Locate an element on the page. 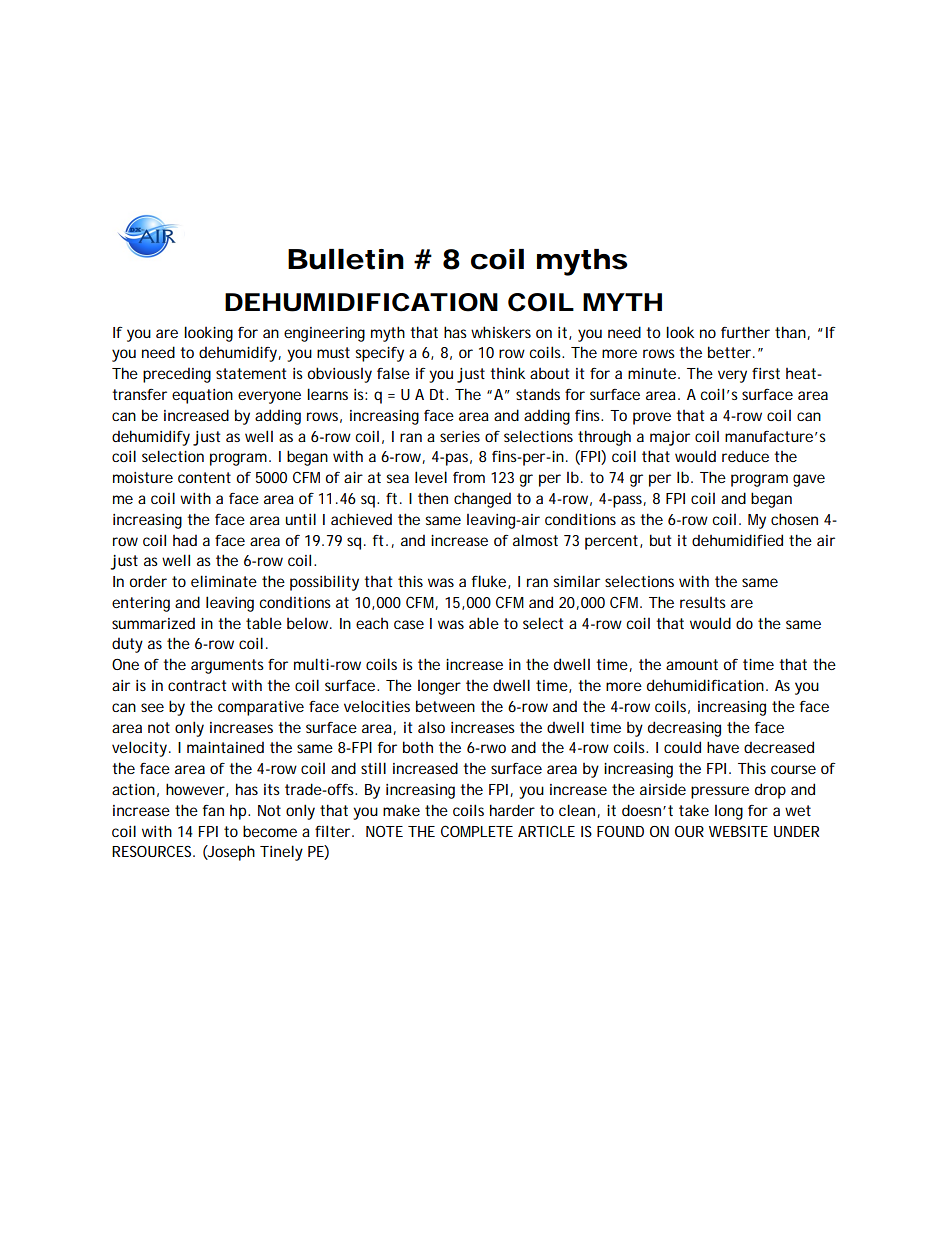 The image size is (952, 1233). from is located at coordinates (469, 477).
